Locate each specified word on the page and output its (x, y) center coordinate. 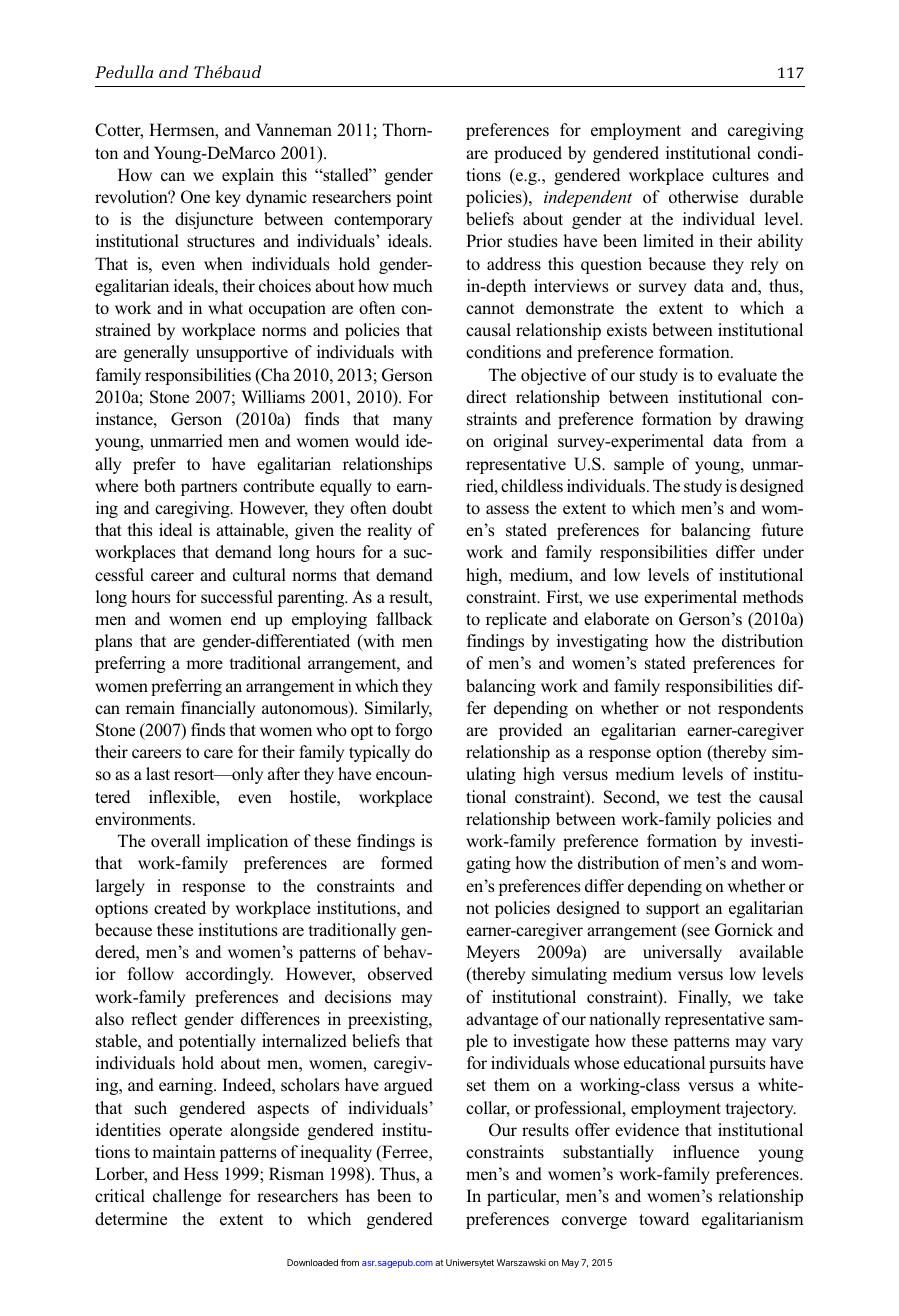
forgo (413, 731)
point (414, 198)
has (358, 1196)
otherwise (703, 197)
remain (150, 708)
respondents (760, 709)
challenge (187, 1197)
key (228, 198)
